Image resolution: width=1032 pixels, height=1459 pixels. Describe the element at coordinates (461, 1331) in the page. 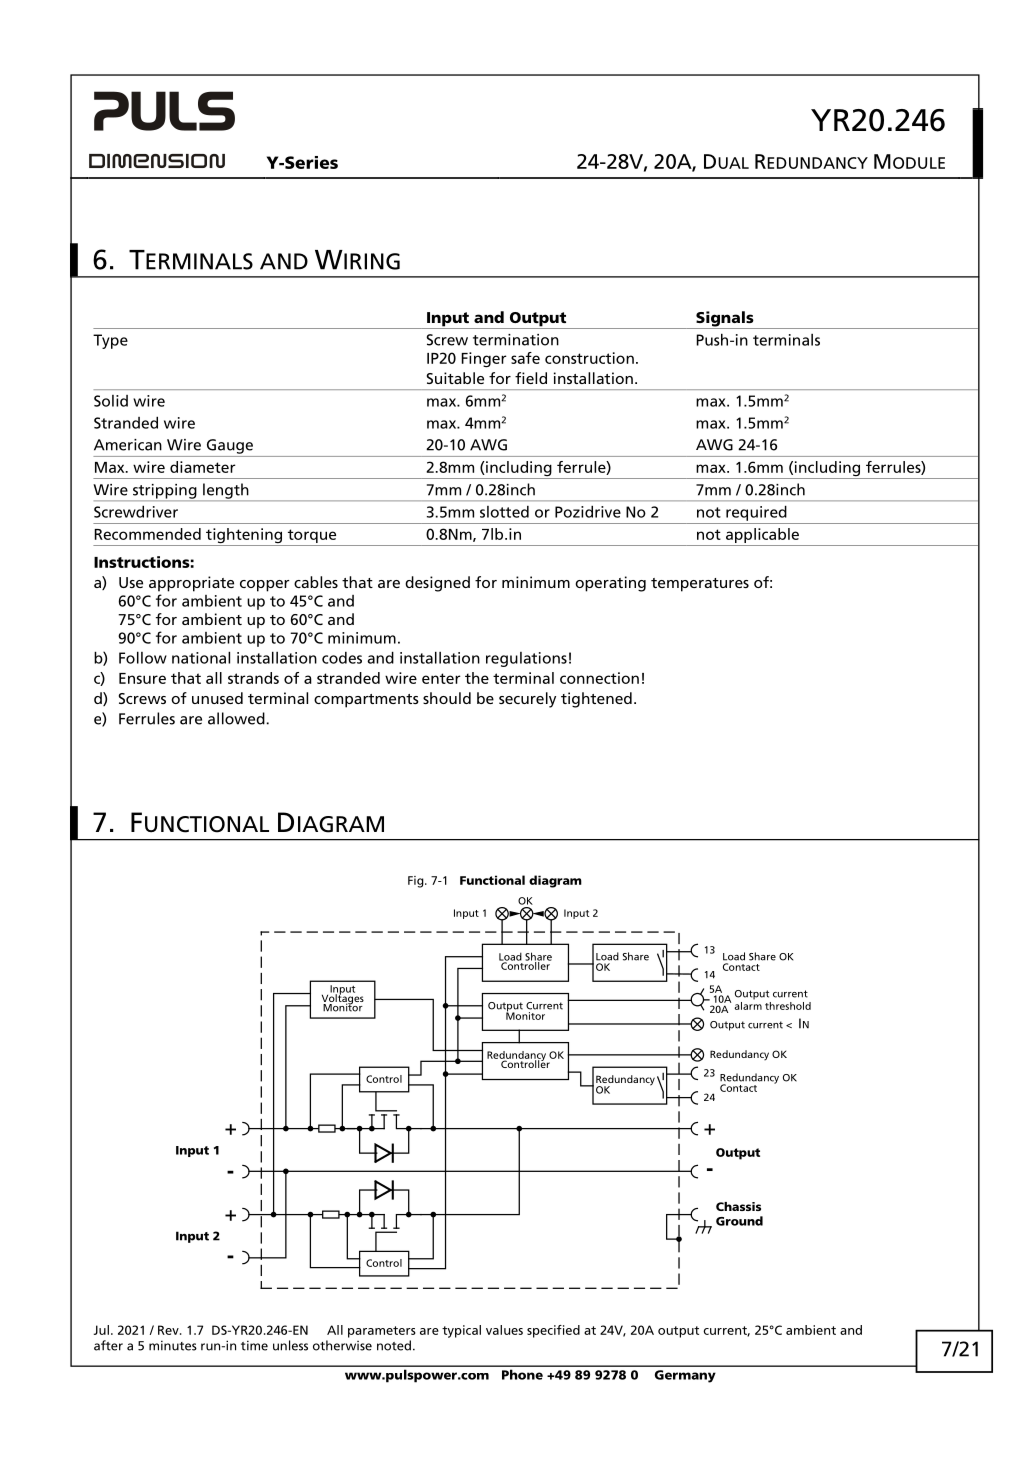

I see `typical` at that location.
